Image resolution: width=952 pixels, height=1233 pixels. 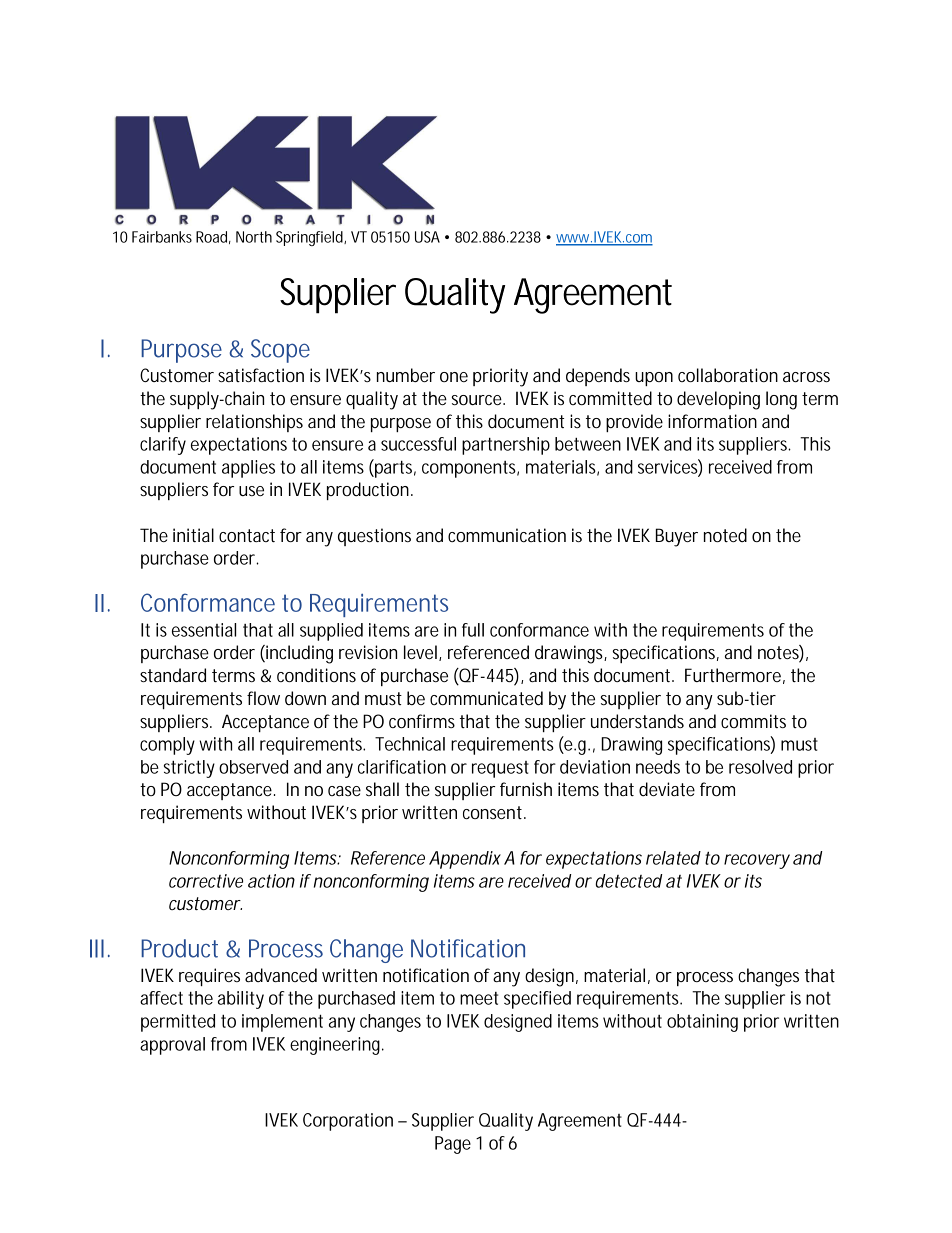 I want to click on clarify, so click(x=163, y=446).
